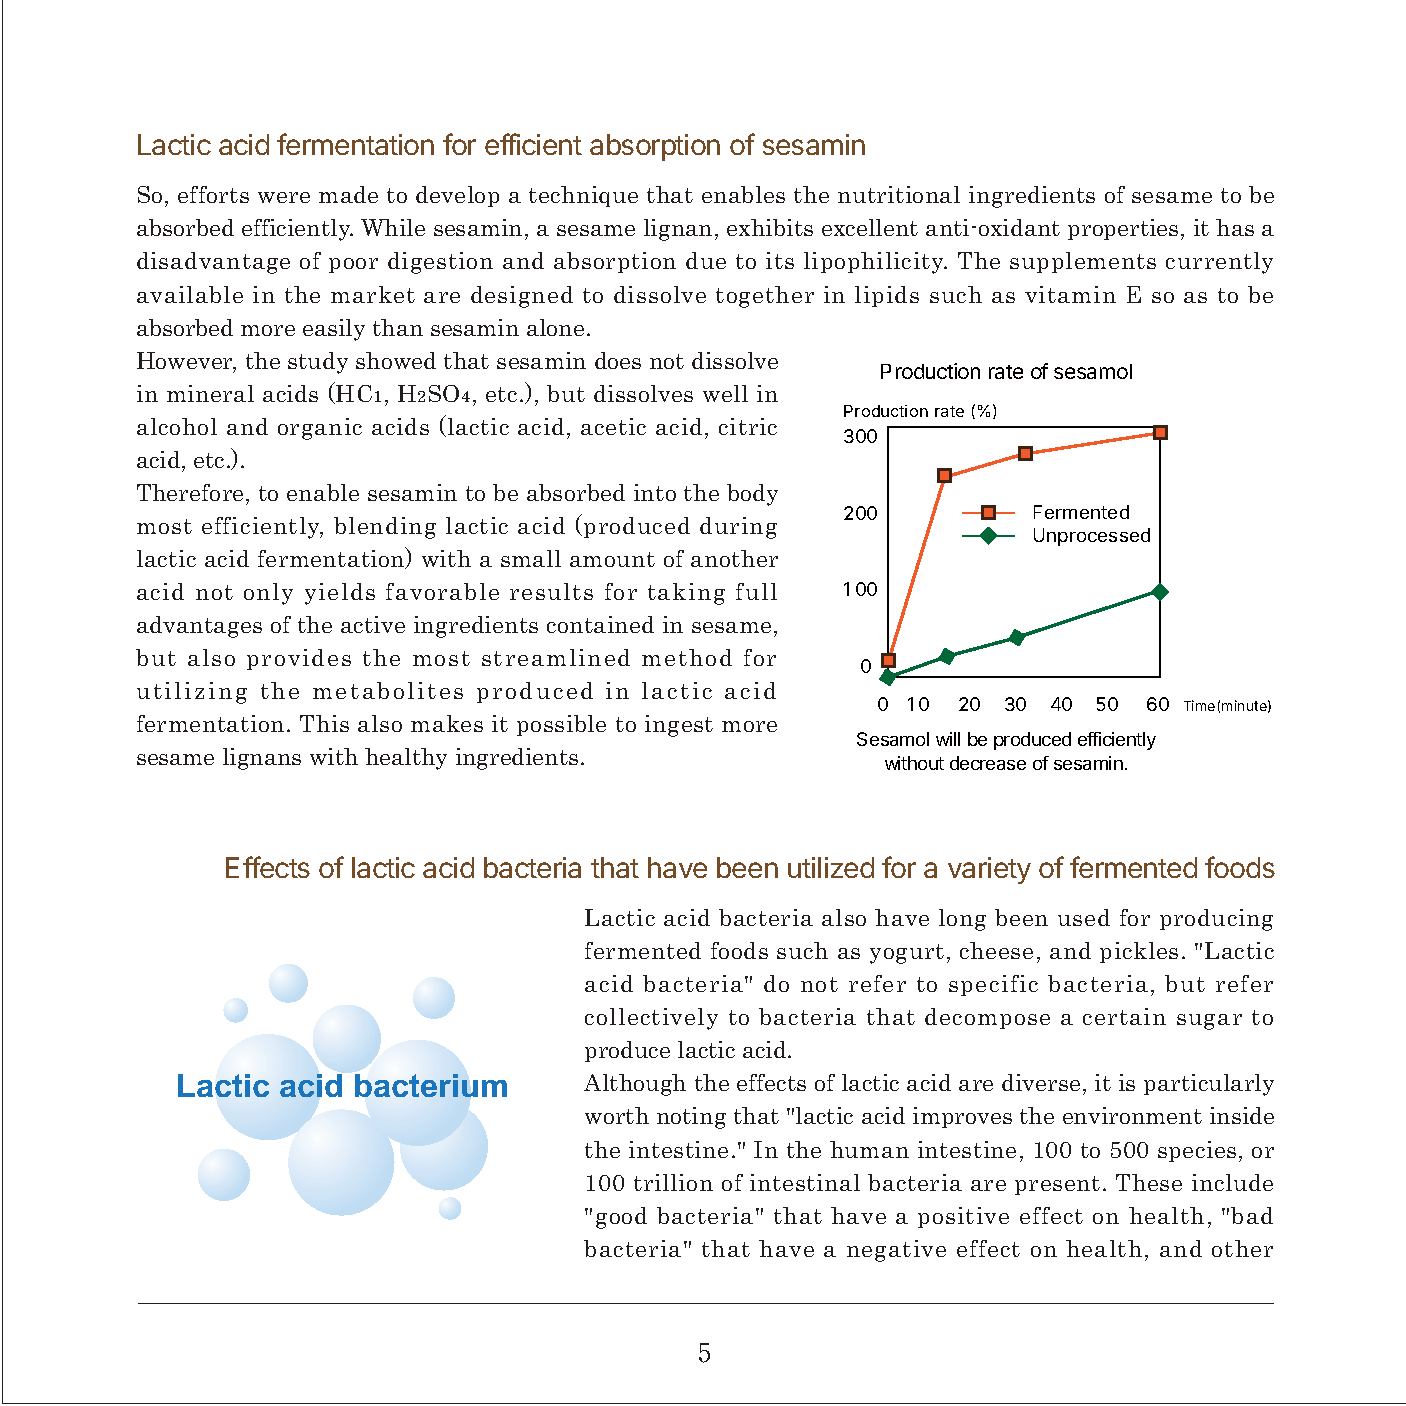 Image resolution: width=1406 pixels, height=1406 pixels. What do you see at coordinates (988, 763) in the image?
I see `decrease` at bounding box center [988, 763].
